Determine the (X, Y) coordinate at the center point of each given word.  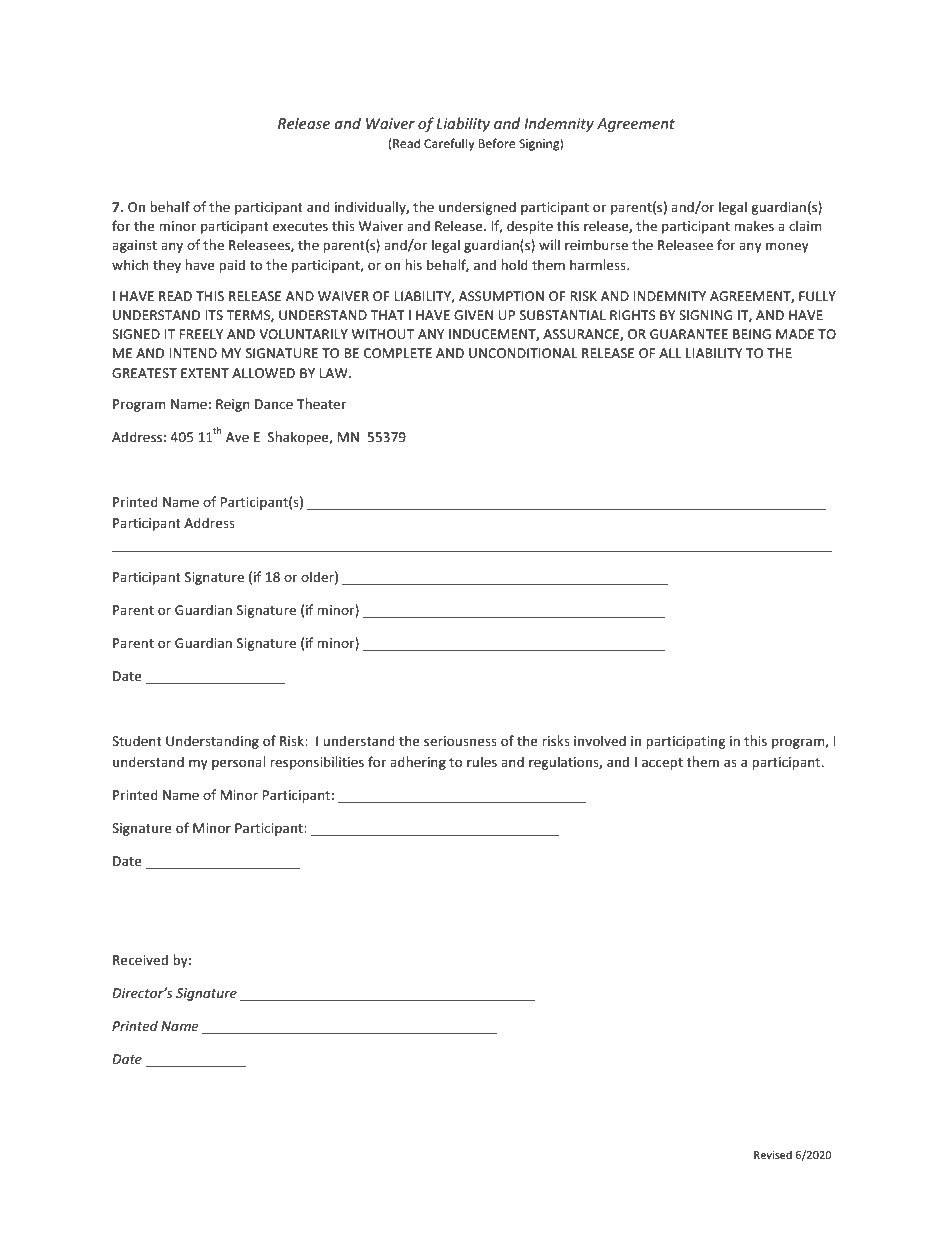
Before (497, 143)
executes (300, 226)
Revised (773, 1154)
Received (140, 959)
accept (662, 764)
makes (754, 225)
